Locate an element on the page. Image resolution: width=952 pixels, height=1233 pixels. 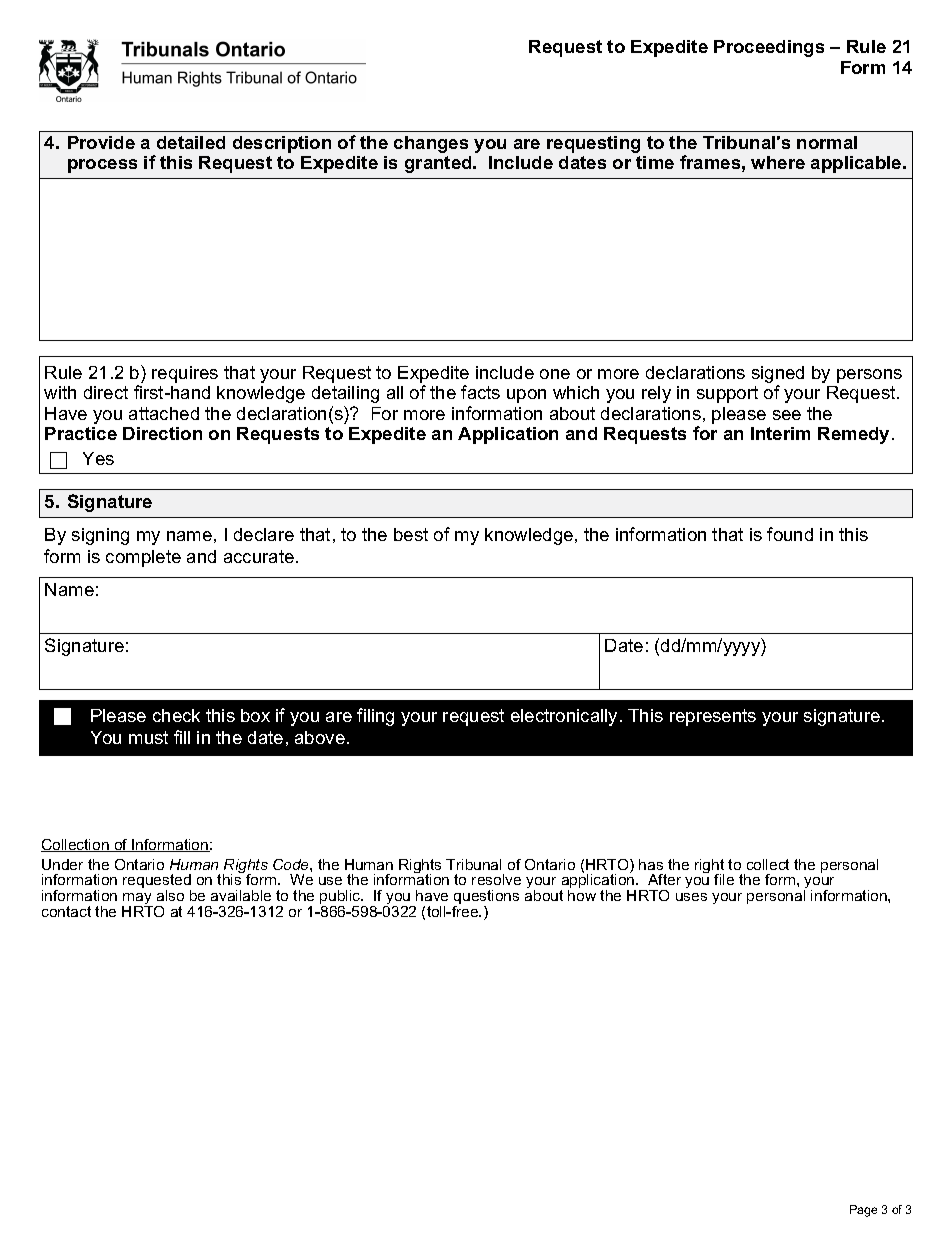
Page is located at coordinates (863, 1211).
